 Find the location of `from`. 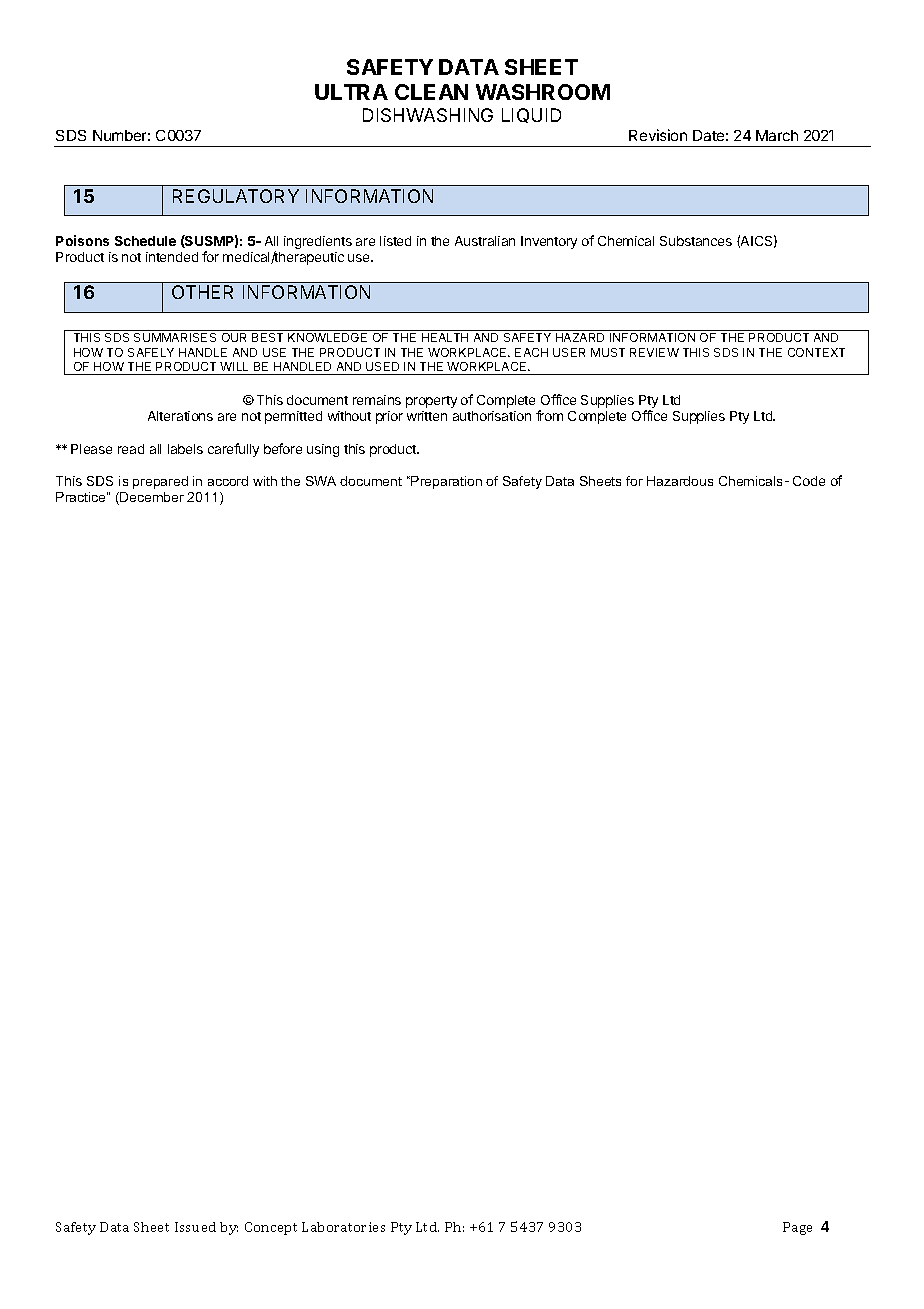

from is located at coordinates (549, 415).
